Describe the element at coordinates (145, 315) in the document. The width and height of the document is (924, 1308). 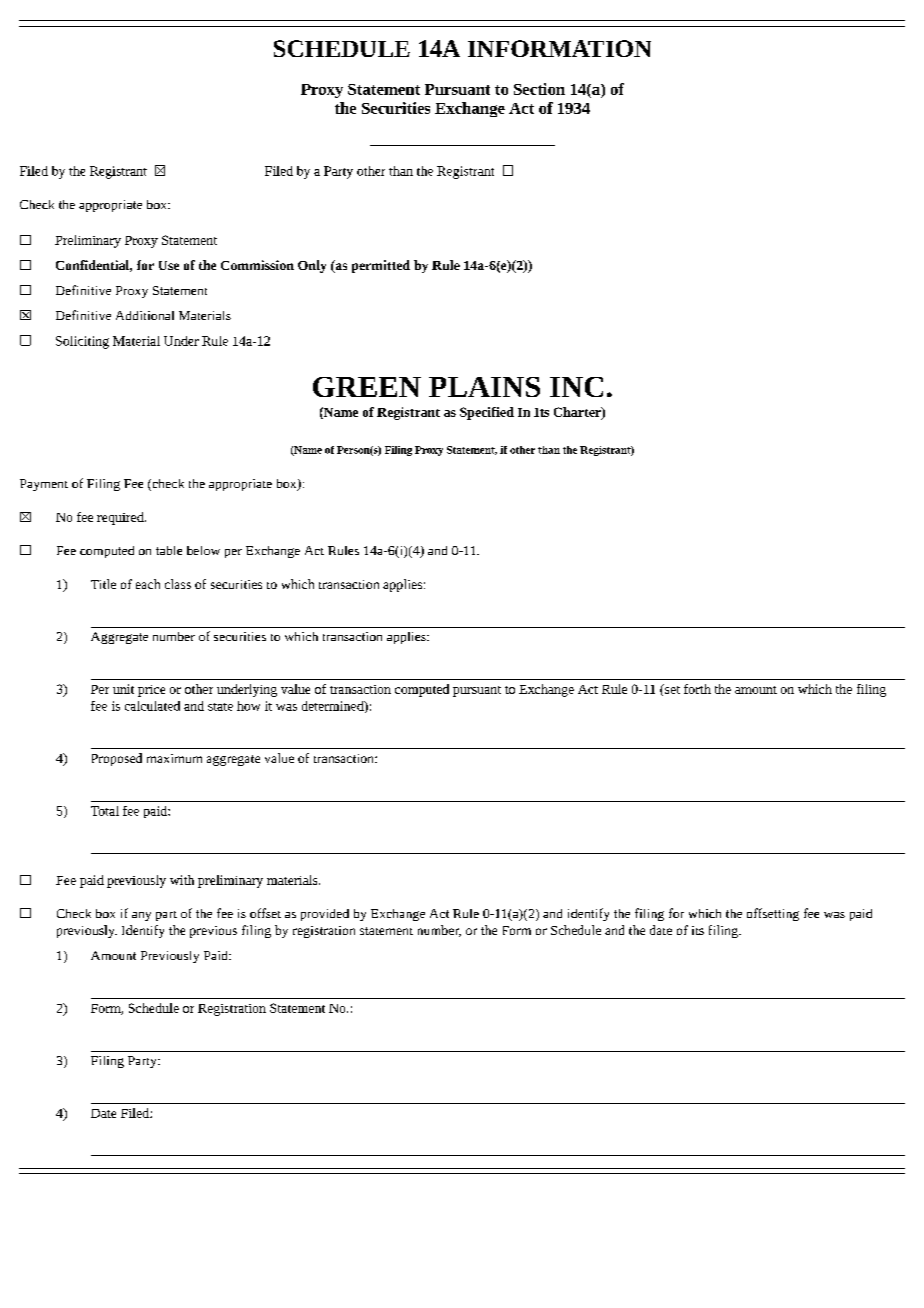
I see `Additional` at that location.
